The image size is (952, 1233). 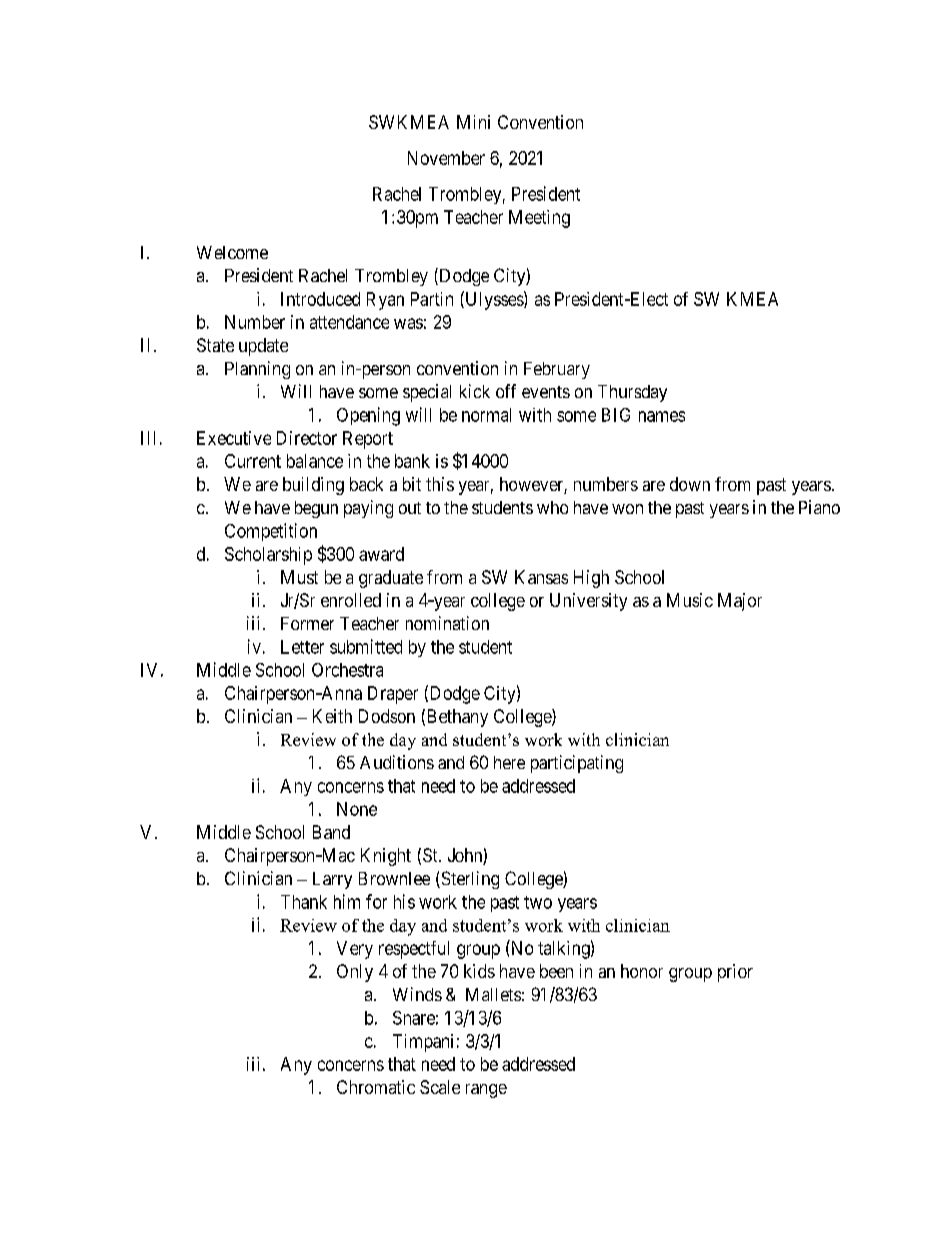 What do you see at coordinates (447, 623) in the document?
I see `nomination` at bounding box center [447, 623].
